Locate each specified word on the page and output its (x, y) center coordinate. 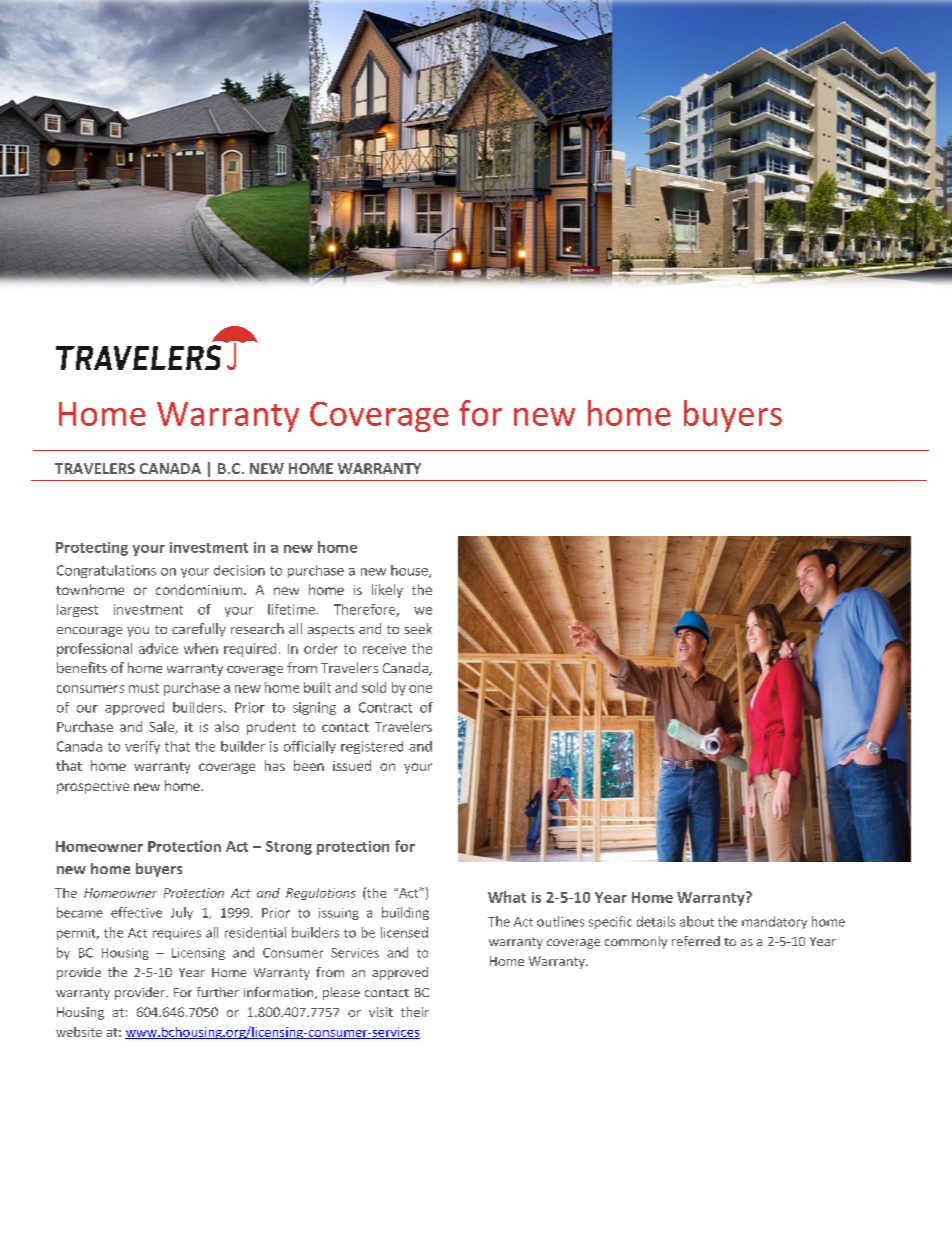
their (415, 1012)
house (410, 571)
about (697, 921)
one (420, 689)
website (79, 1032)
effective (136, 912)
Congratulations (106, 571)
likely (387, 591)
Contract (385, 707)
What (507, 897)
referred (696, 941)
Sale (162, 727)
